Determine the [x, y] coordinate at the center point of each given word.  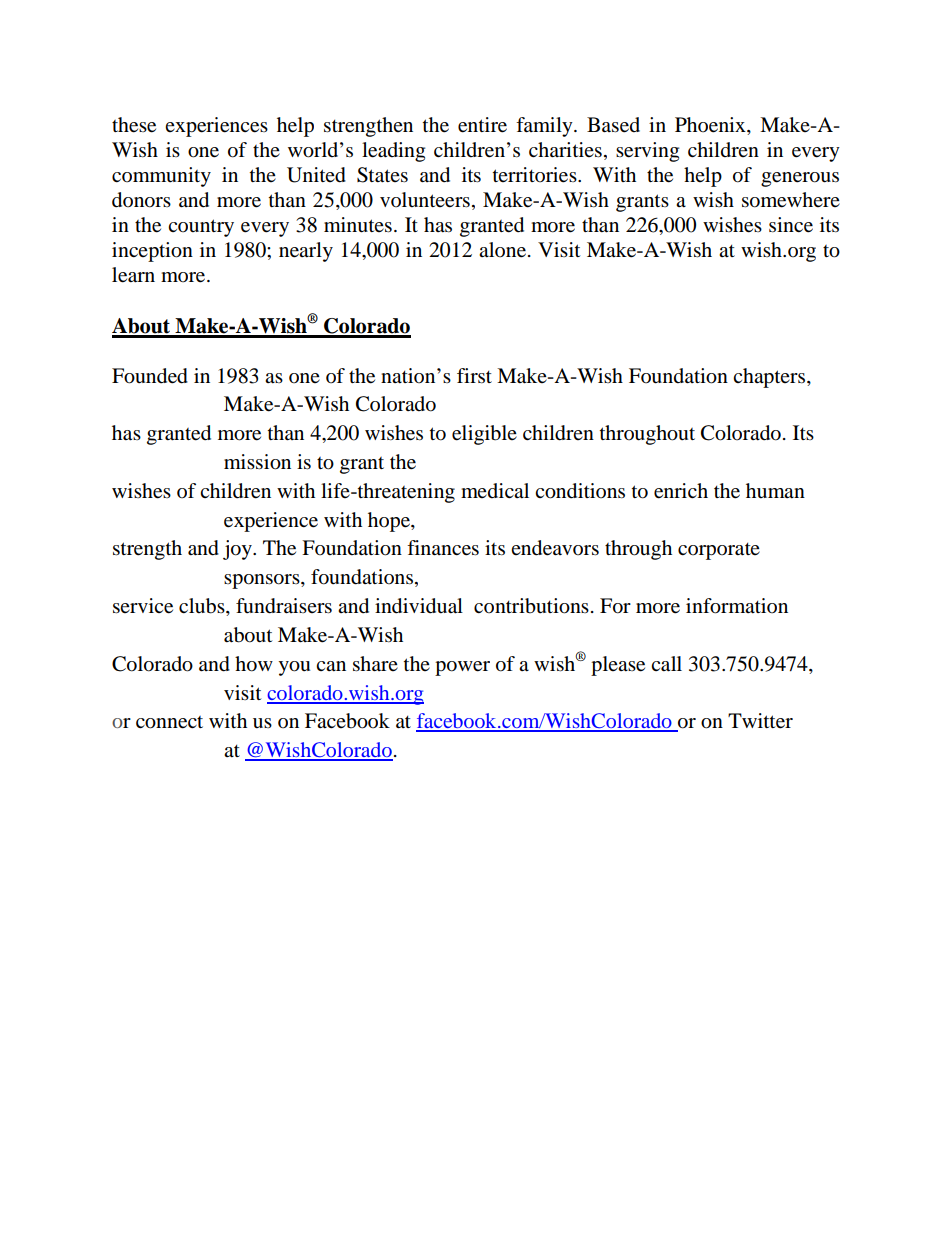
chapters [770, 378]
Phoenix [711, 126]
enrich [681, 491]
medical [495, 490]
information [737, 606]
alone [502, 250]
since [791, 225]
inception [152, 252]
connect [169, 722]
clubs [203, 607]
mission [257, 462]
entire [482, 125]
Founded [150, 376]
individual [419, 606]
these [134, 125]
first [474, 375]
